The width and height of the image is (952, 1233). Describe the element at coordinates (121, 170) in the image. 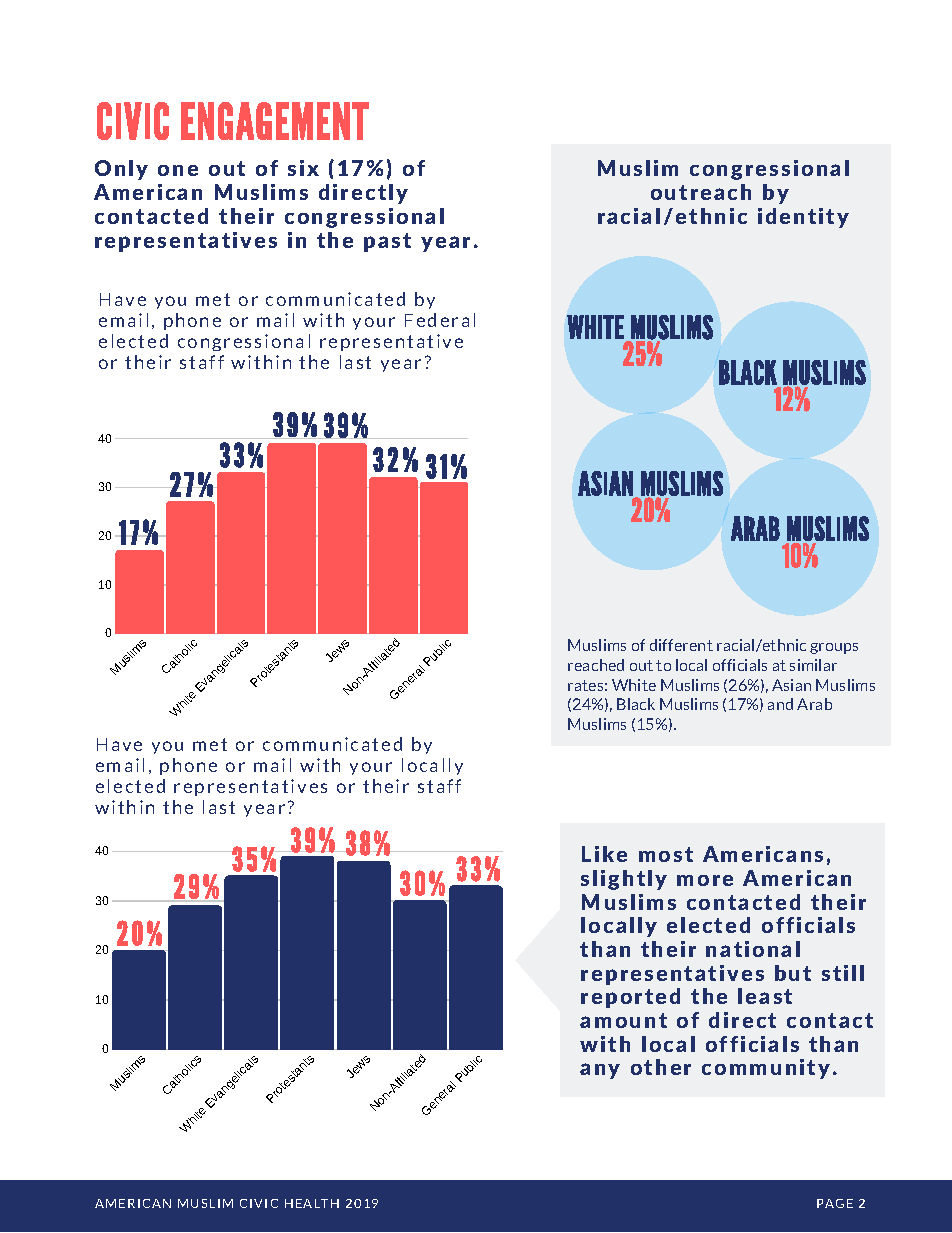

I see `Only` at that location.
